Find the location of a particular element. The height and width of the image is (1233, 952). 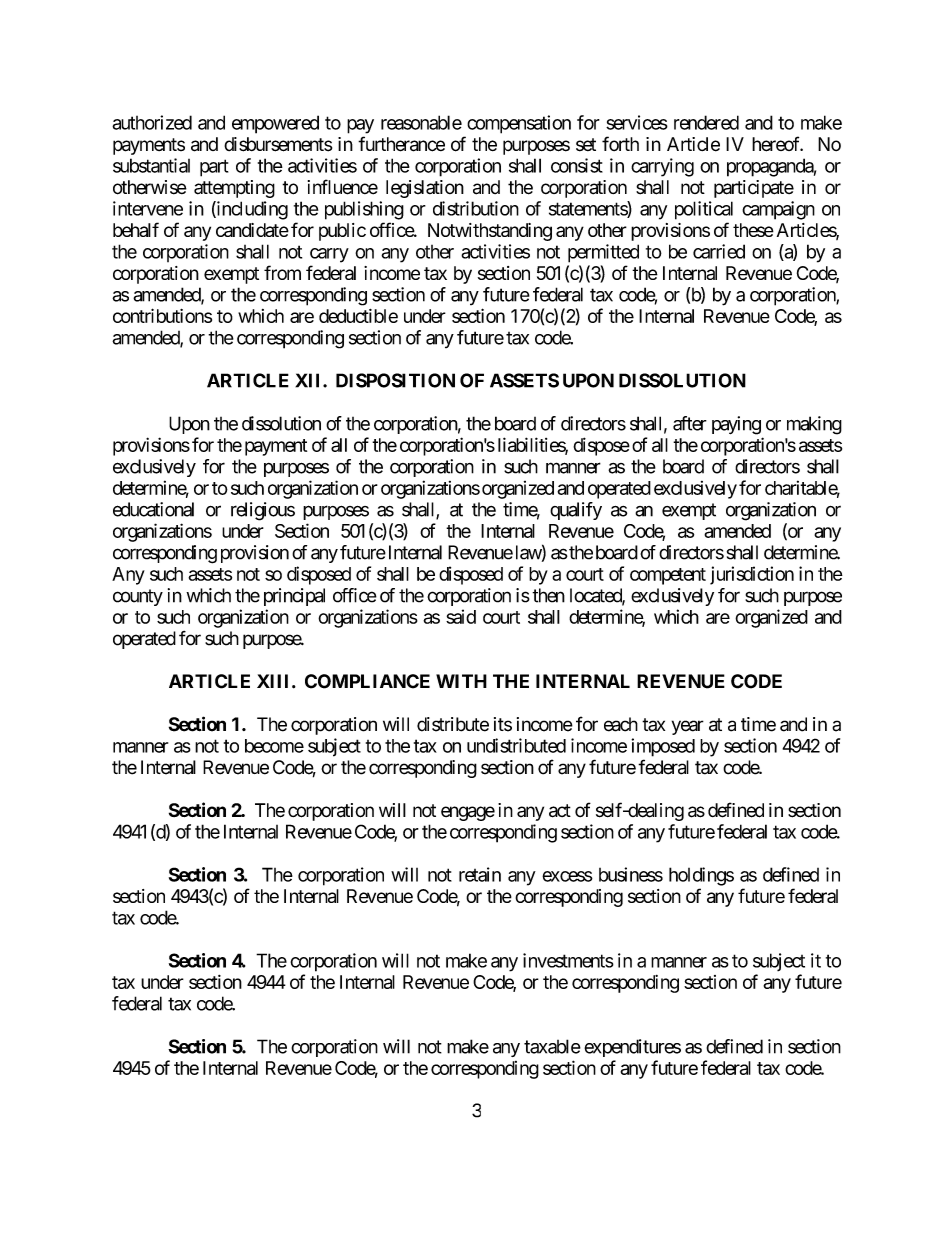

county is located at coordinates (138, 597).
